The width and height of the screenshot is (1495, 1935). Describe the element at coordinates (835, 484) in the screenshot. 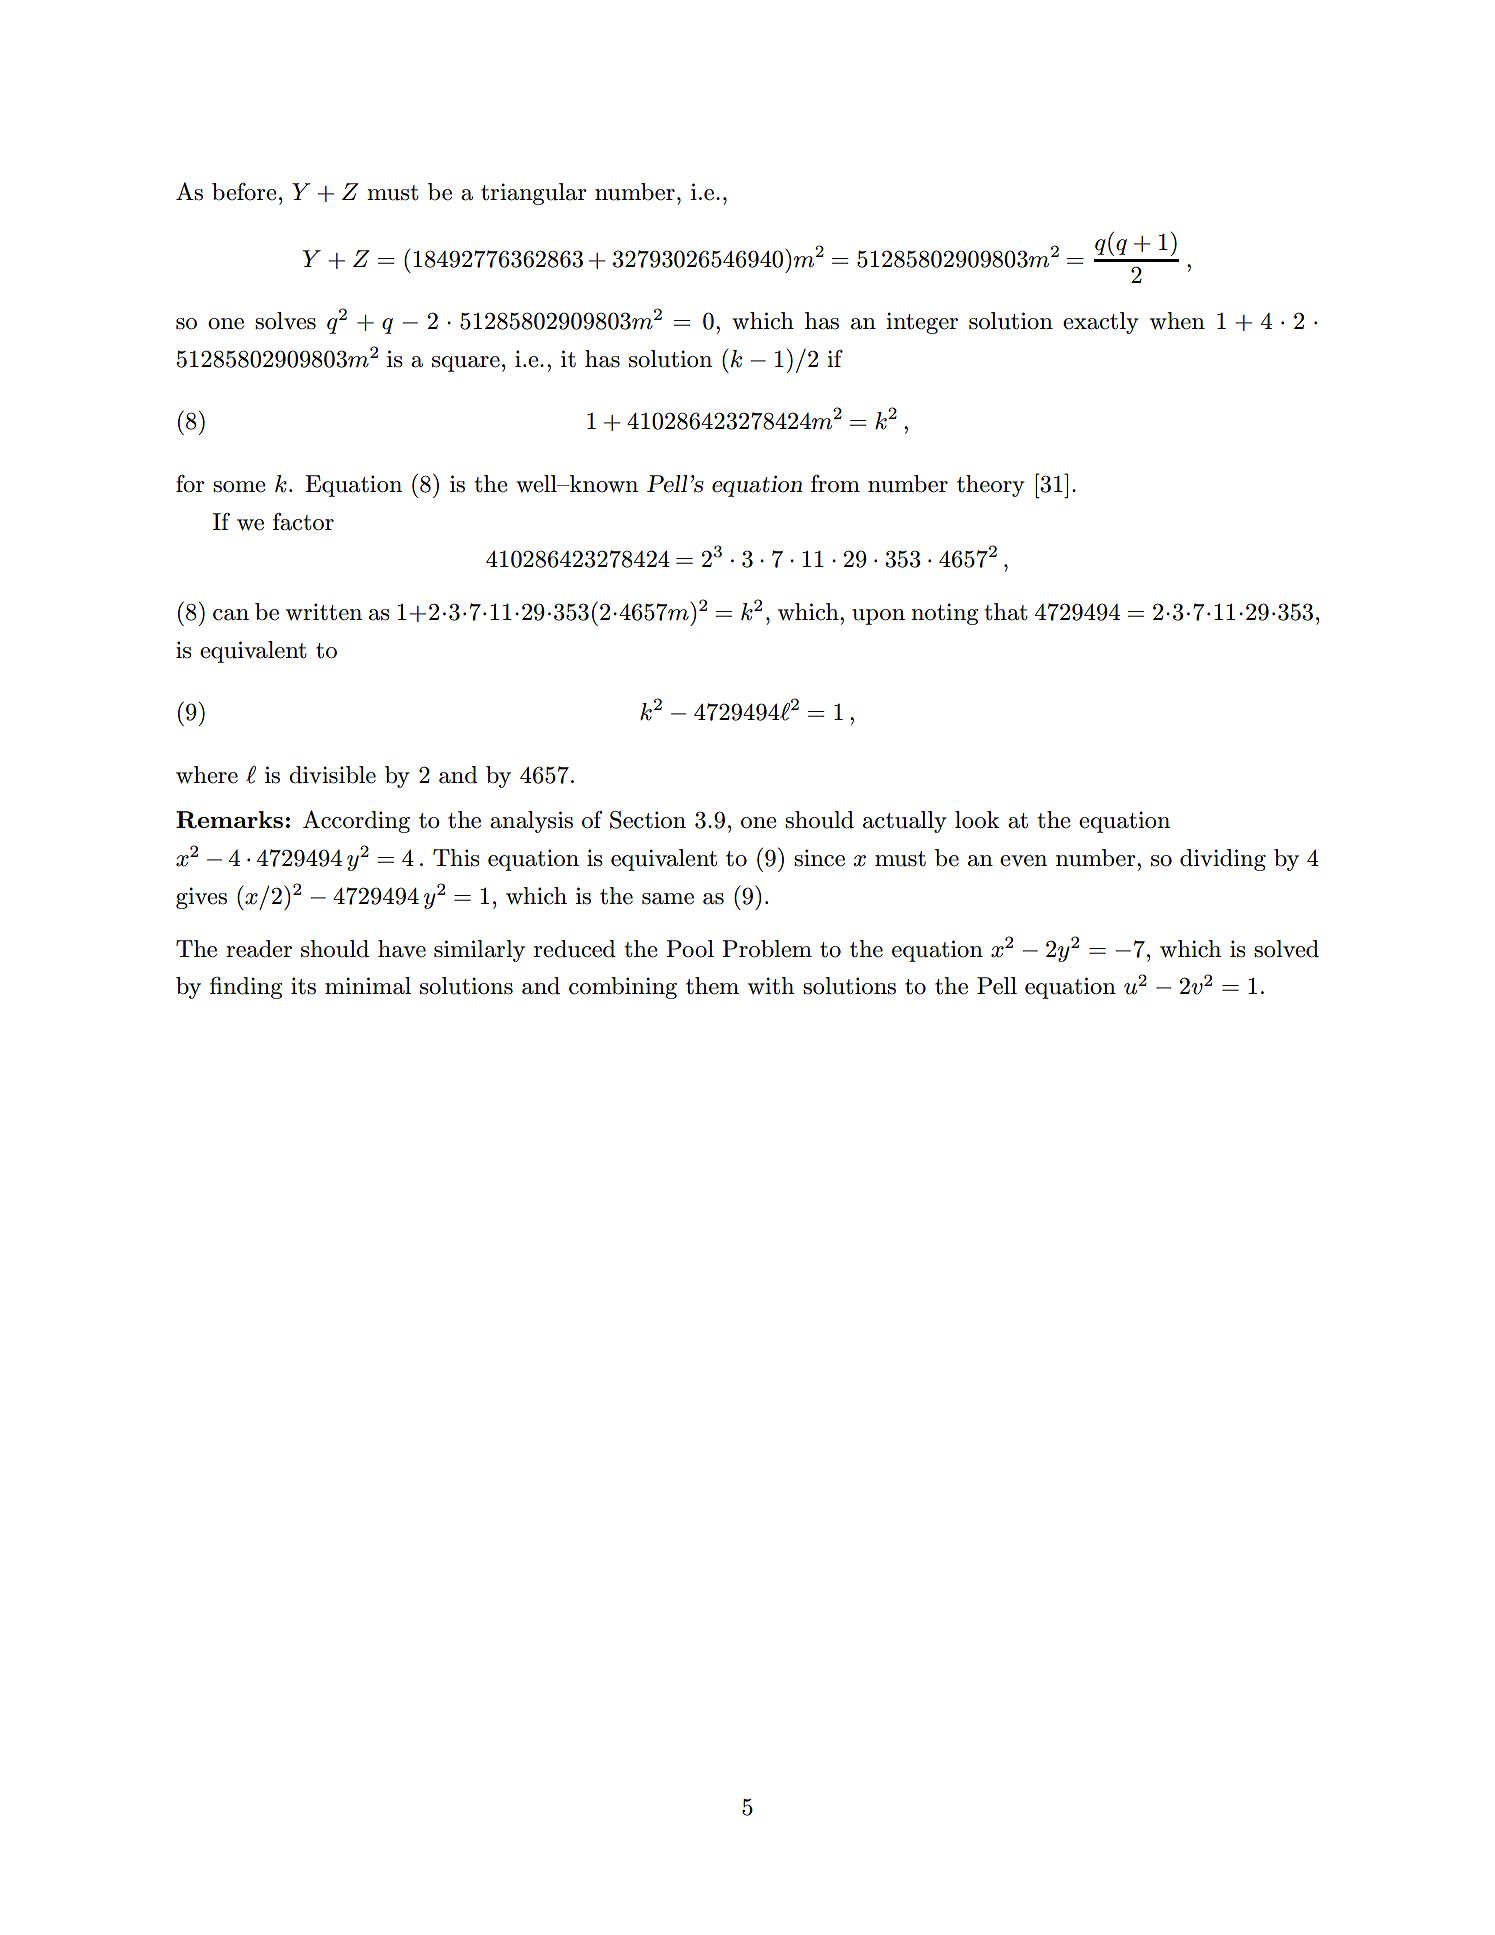

I see `from` at that location.
